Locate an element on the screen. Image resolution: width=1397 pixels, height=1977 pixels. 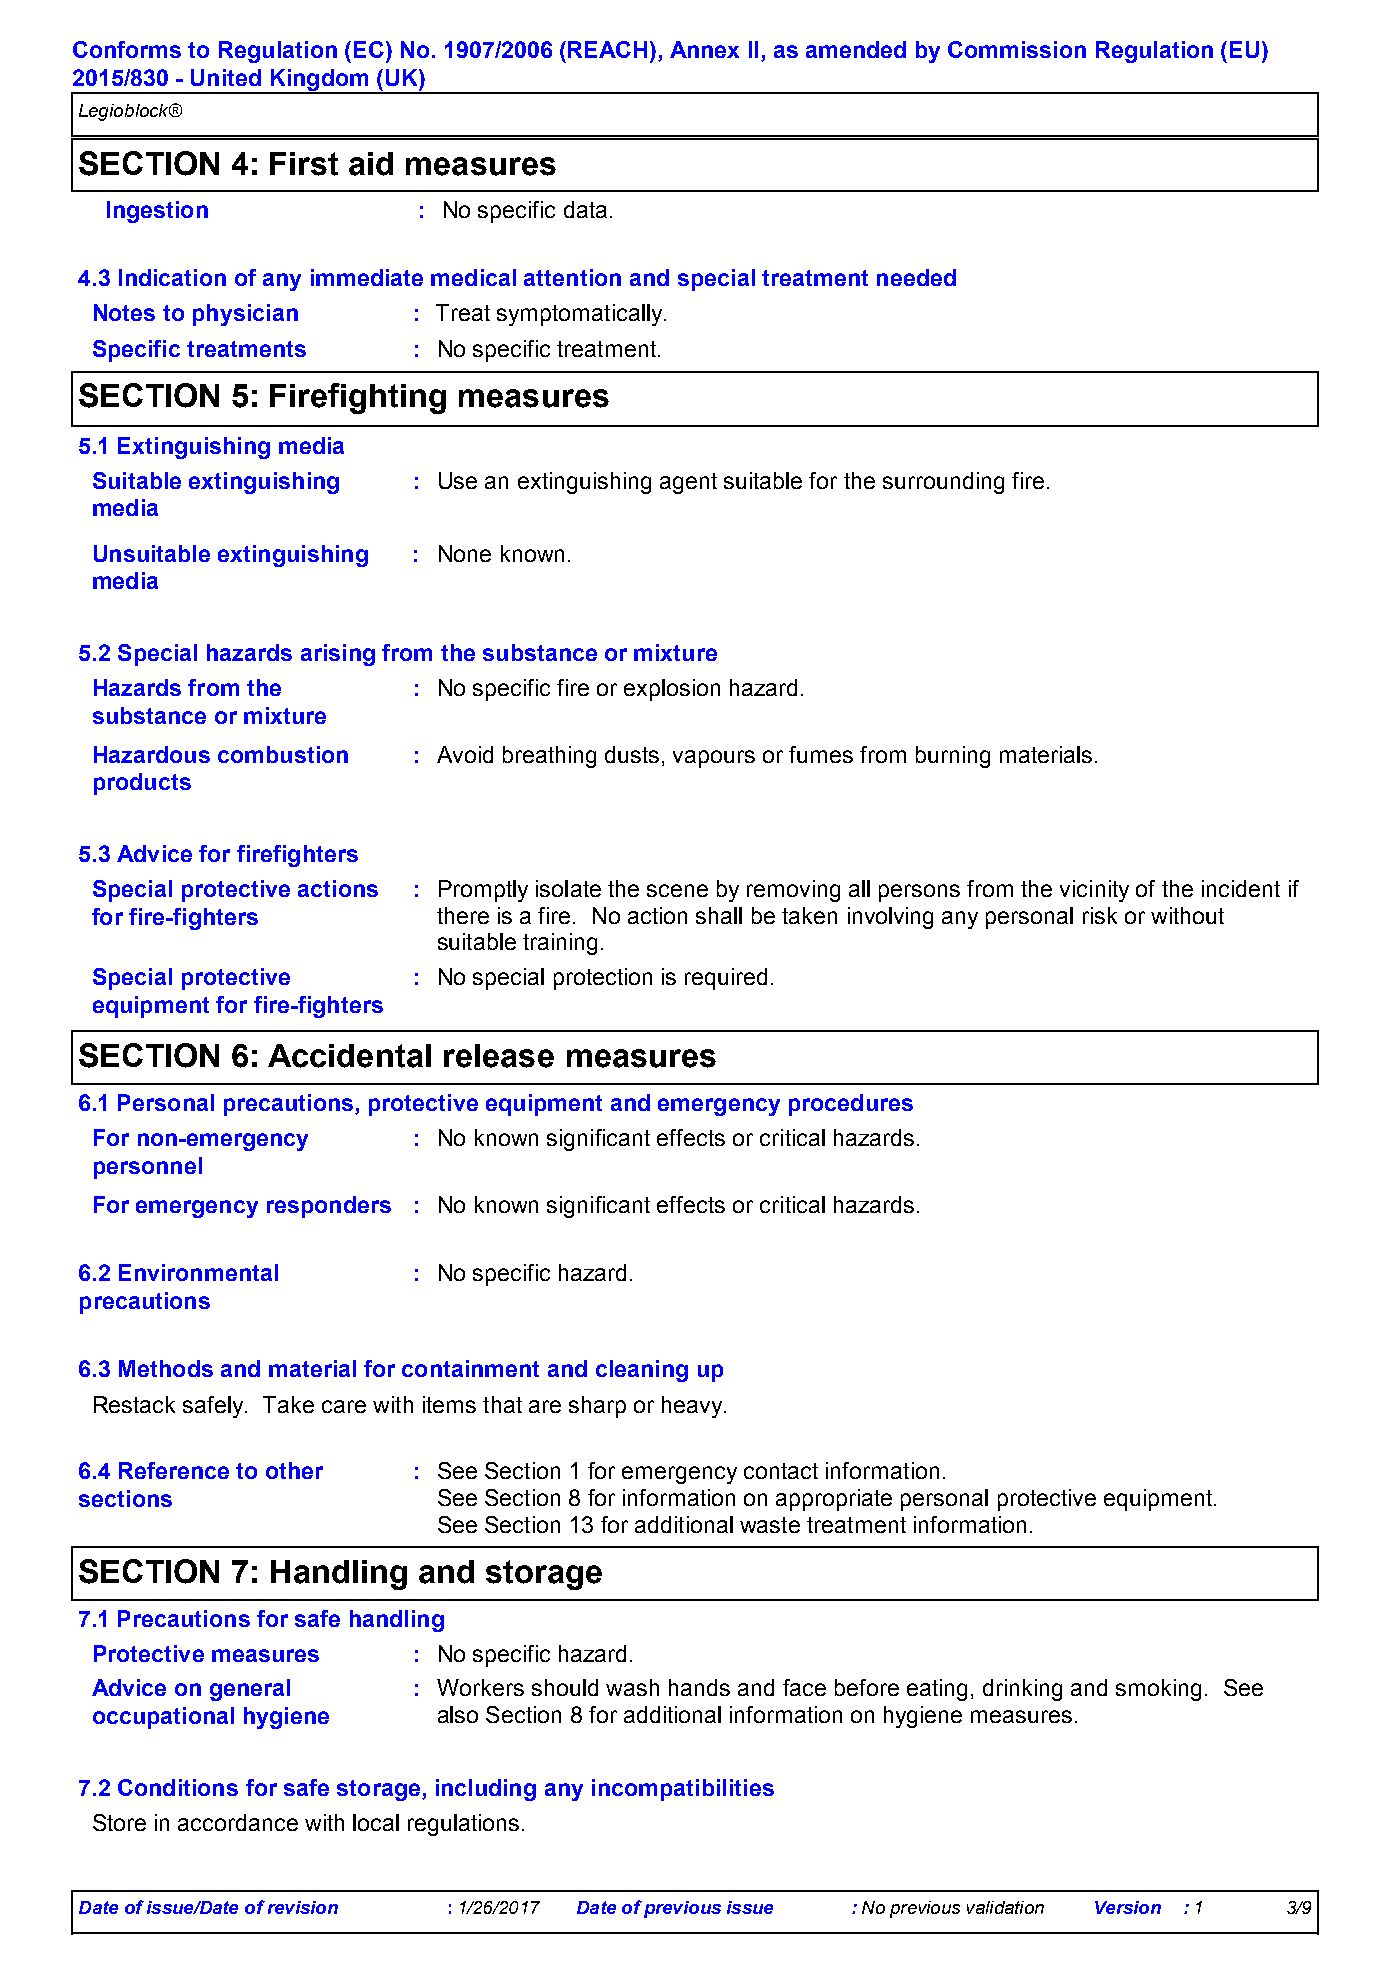
cleaning is located at coordinates (642, 1371).
